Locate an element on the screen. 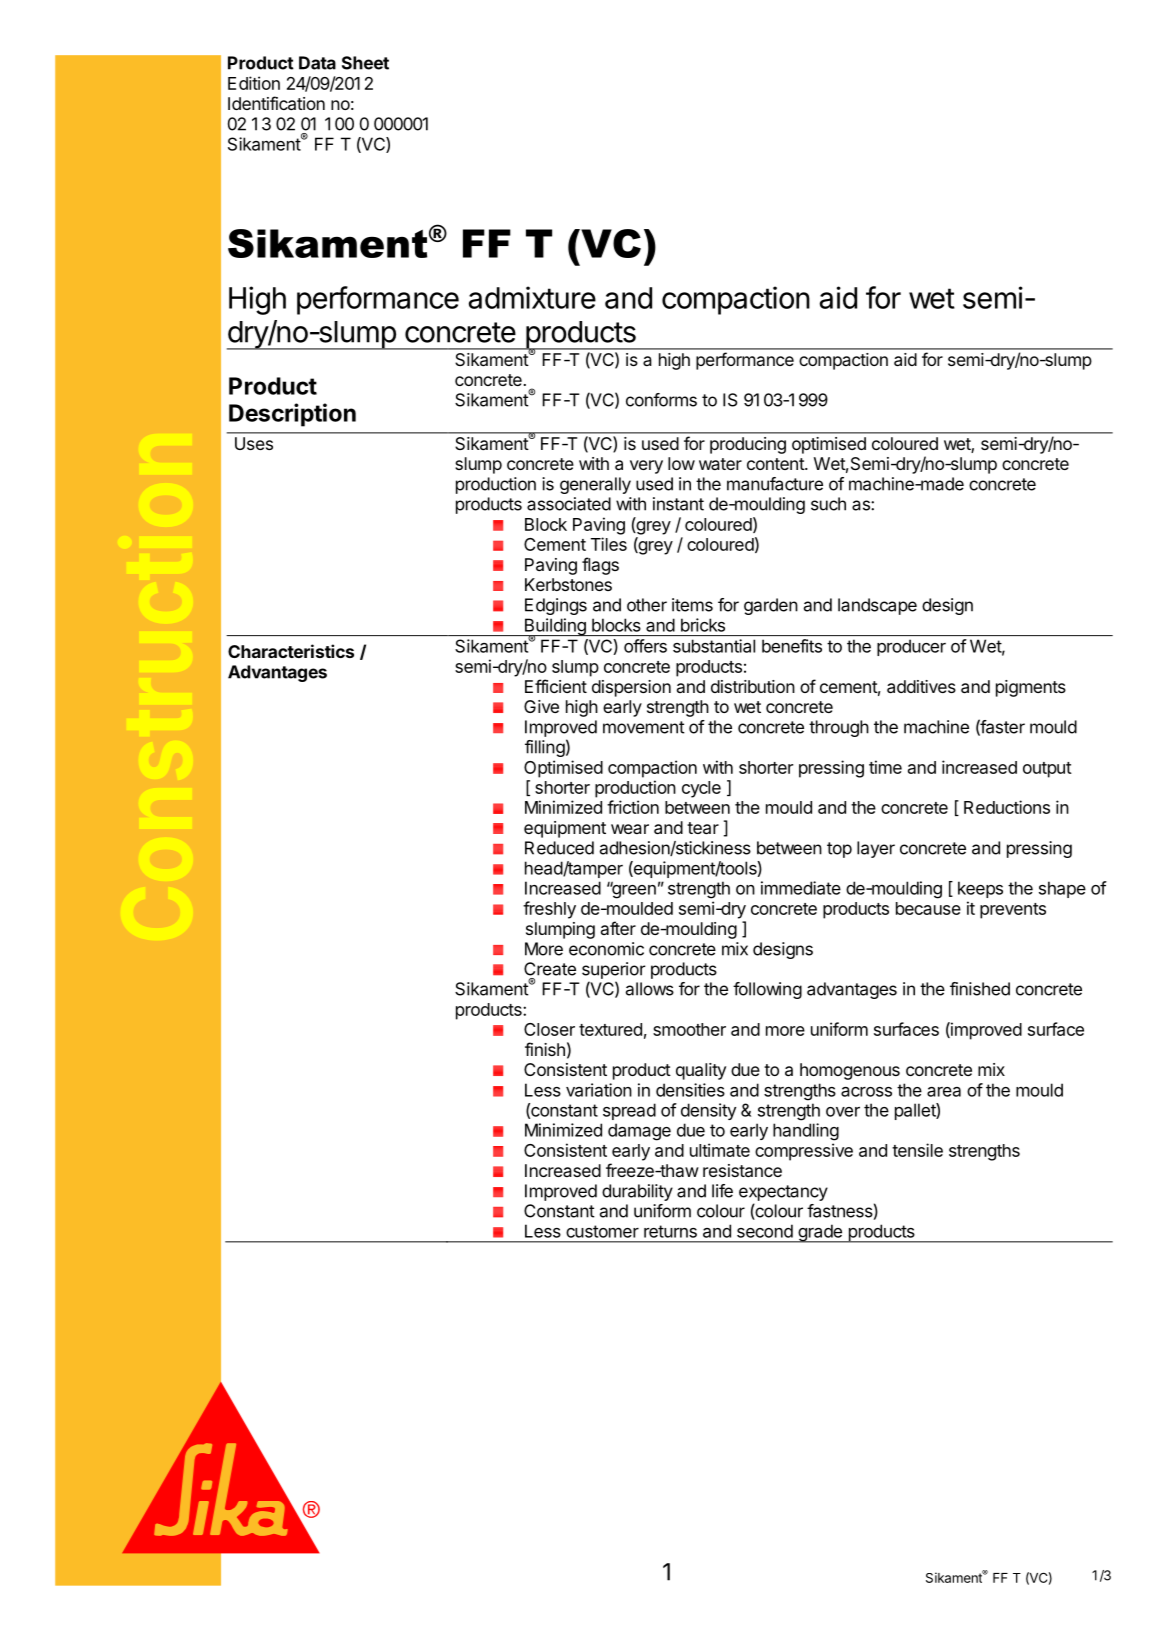  admixture is located at coordinates (532, 297).
